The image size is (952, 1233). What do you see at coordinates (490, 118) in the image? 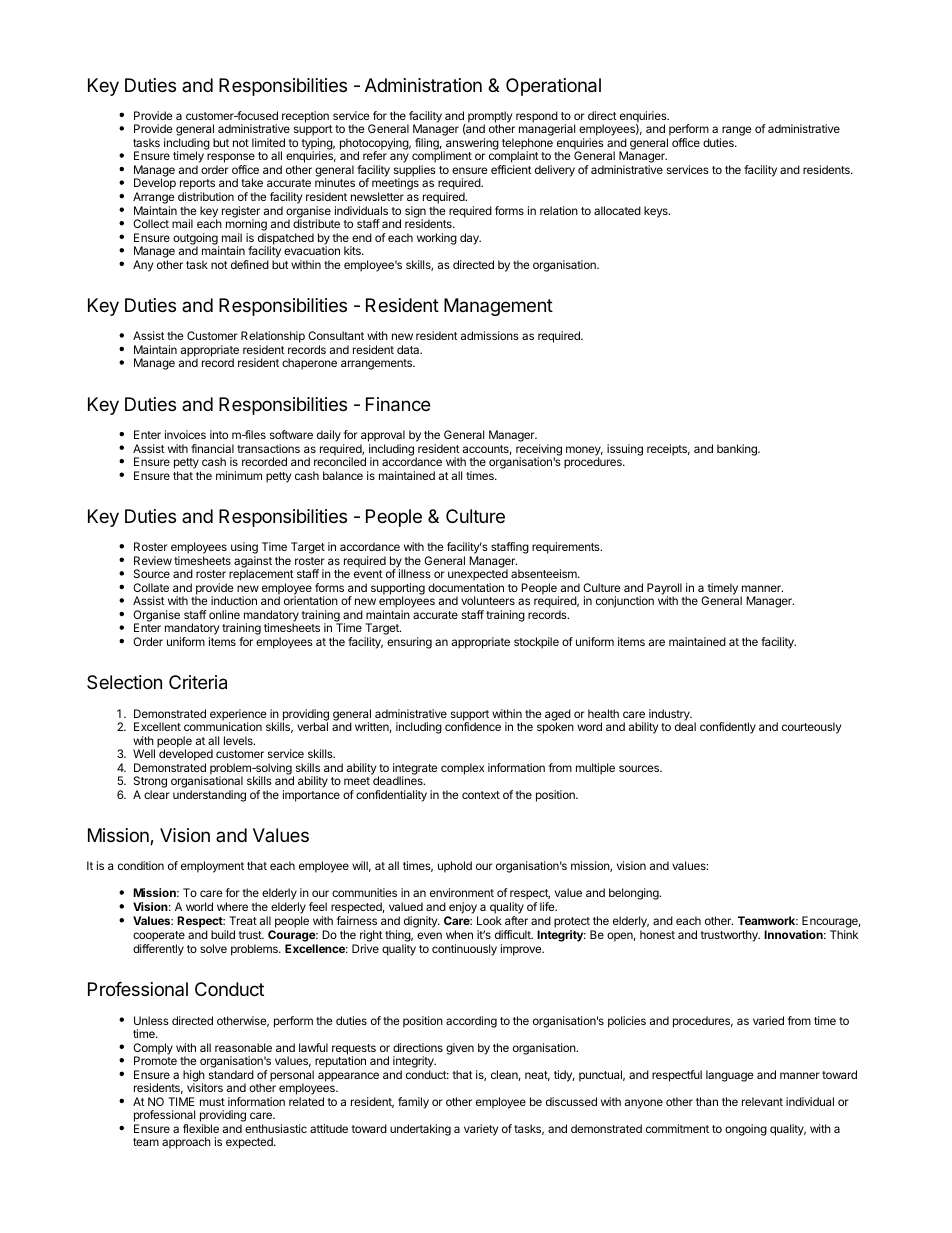
I see `promptly` at bounding box center [490, 118].
